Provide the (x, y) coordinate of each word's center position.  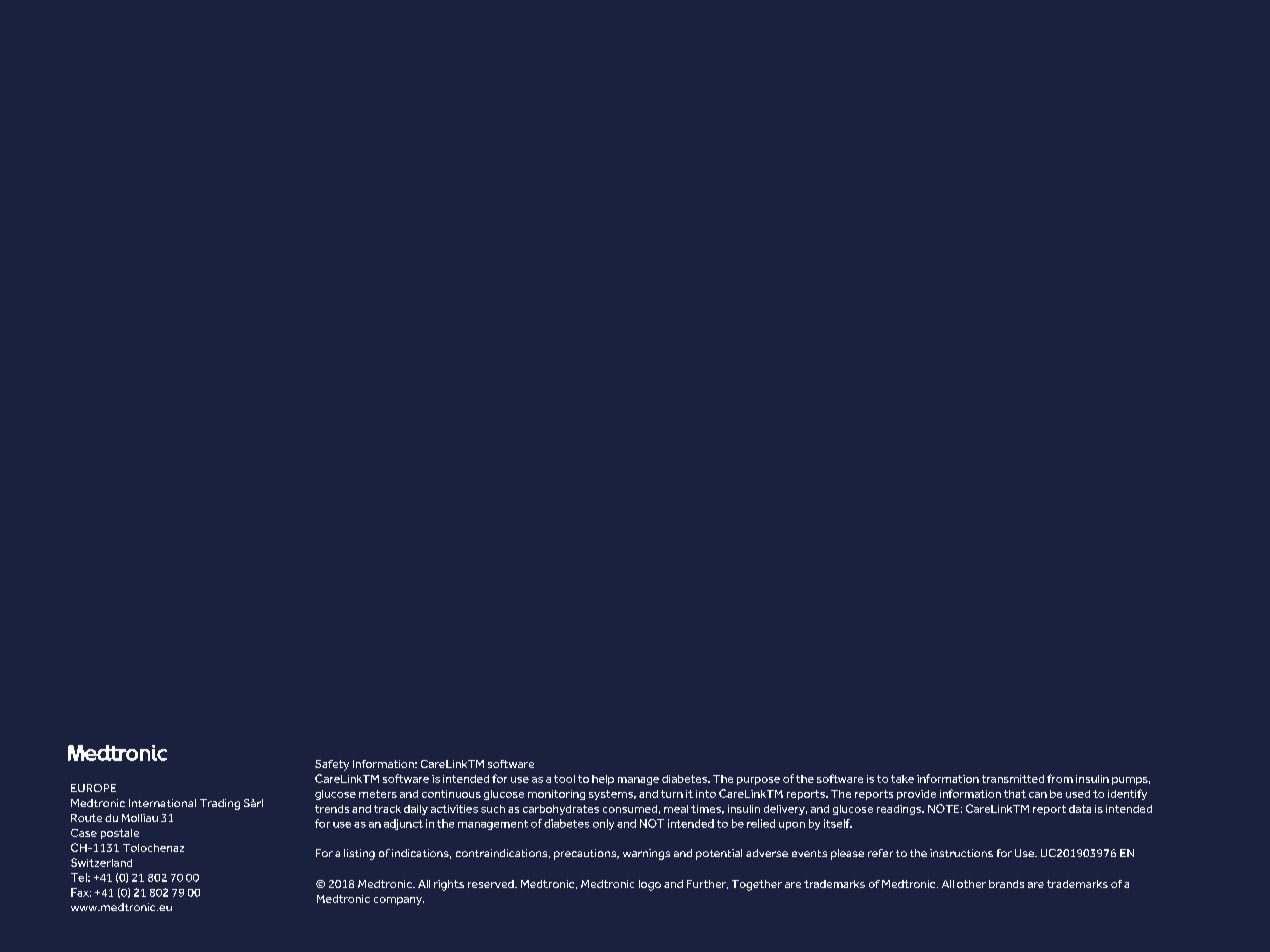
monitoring (556, 795)
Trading (220, 804)
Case (84, 833)
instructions (961, 853)
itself (838, 823)
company (399, 901)
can (1038, 795)
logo (650, 885)
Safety (332, 765)
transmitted (1013, 779)
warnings (646, 854)
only (603, 824)
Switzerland (101, 862)
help (603, 780)
